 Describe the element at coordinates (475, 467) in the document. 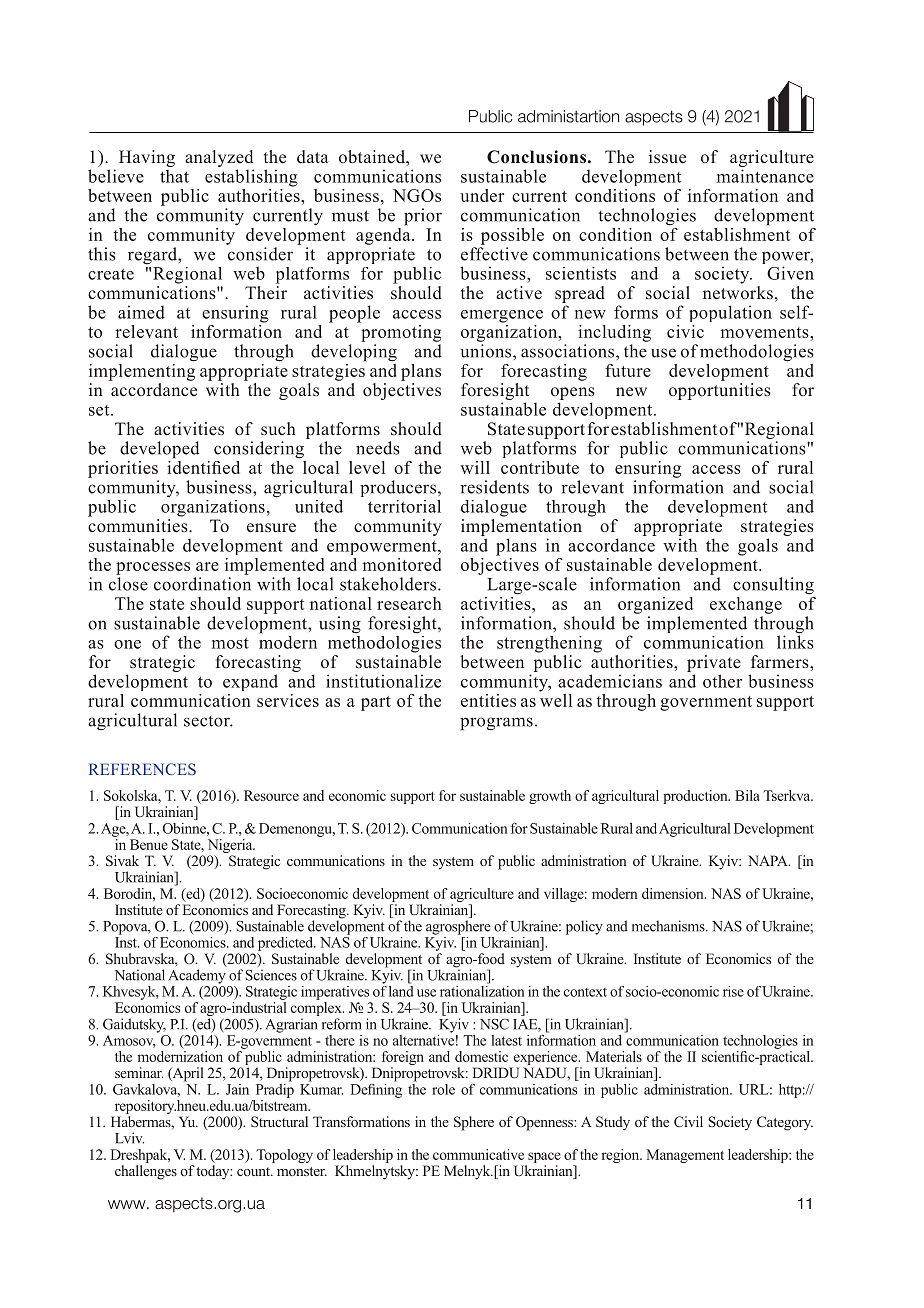

I see `will` at that location.
